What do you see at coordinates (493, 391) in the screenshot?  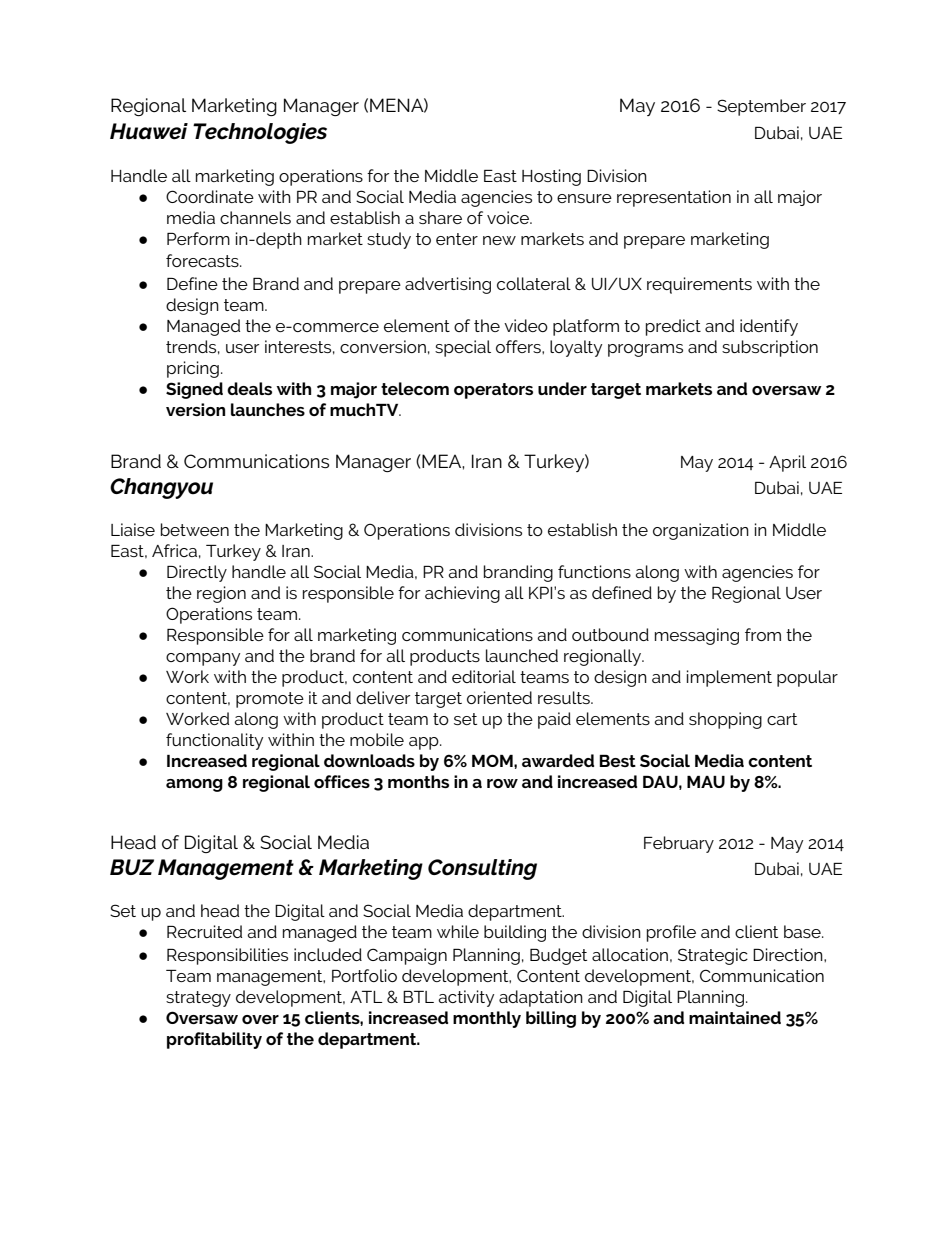 I see `operators` at bounding box center [493, 391].
